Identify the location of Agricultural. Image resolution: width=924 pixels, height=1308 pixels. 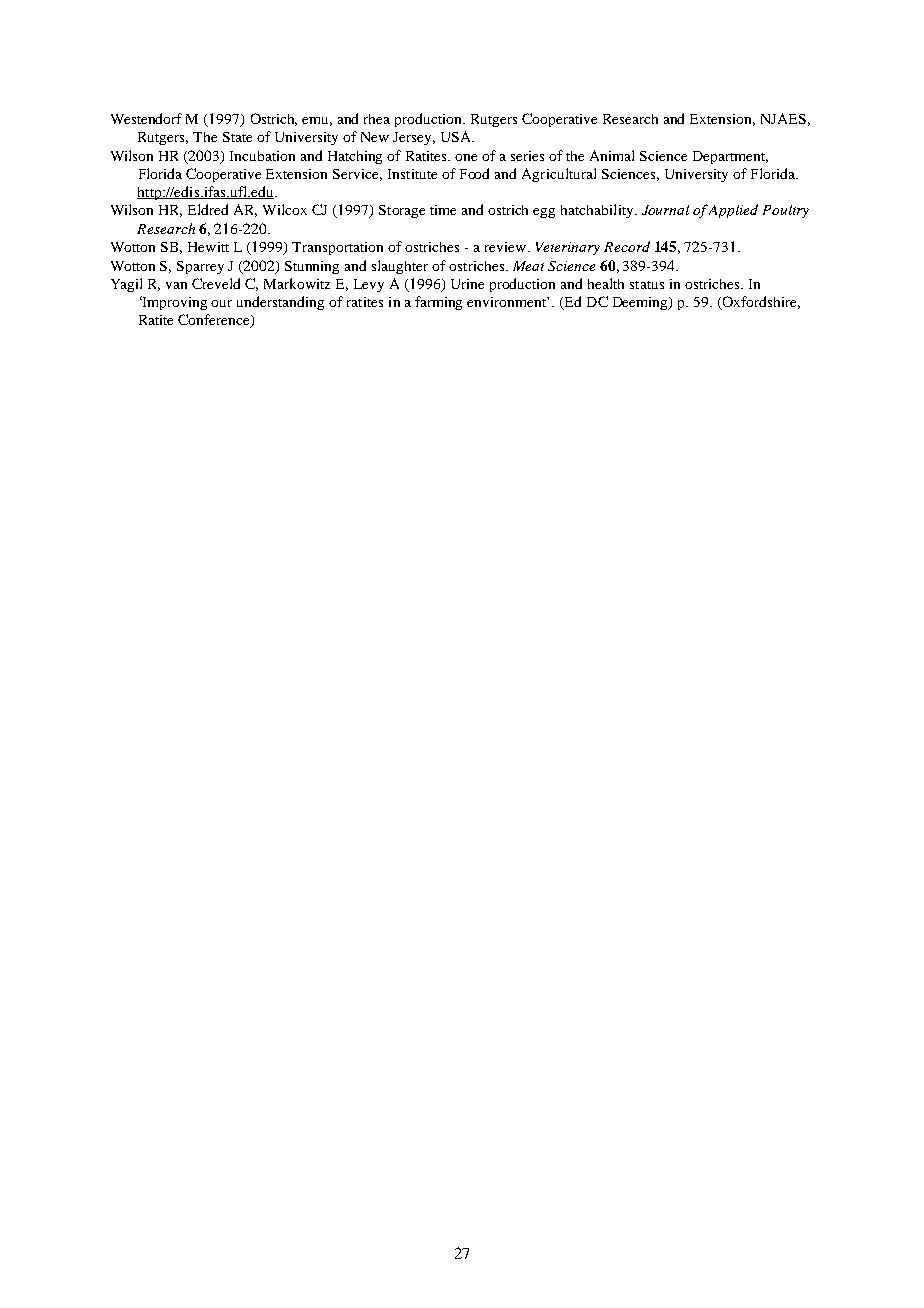
(559, 175).
